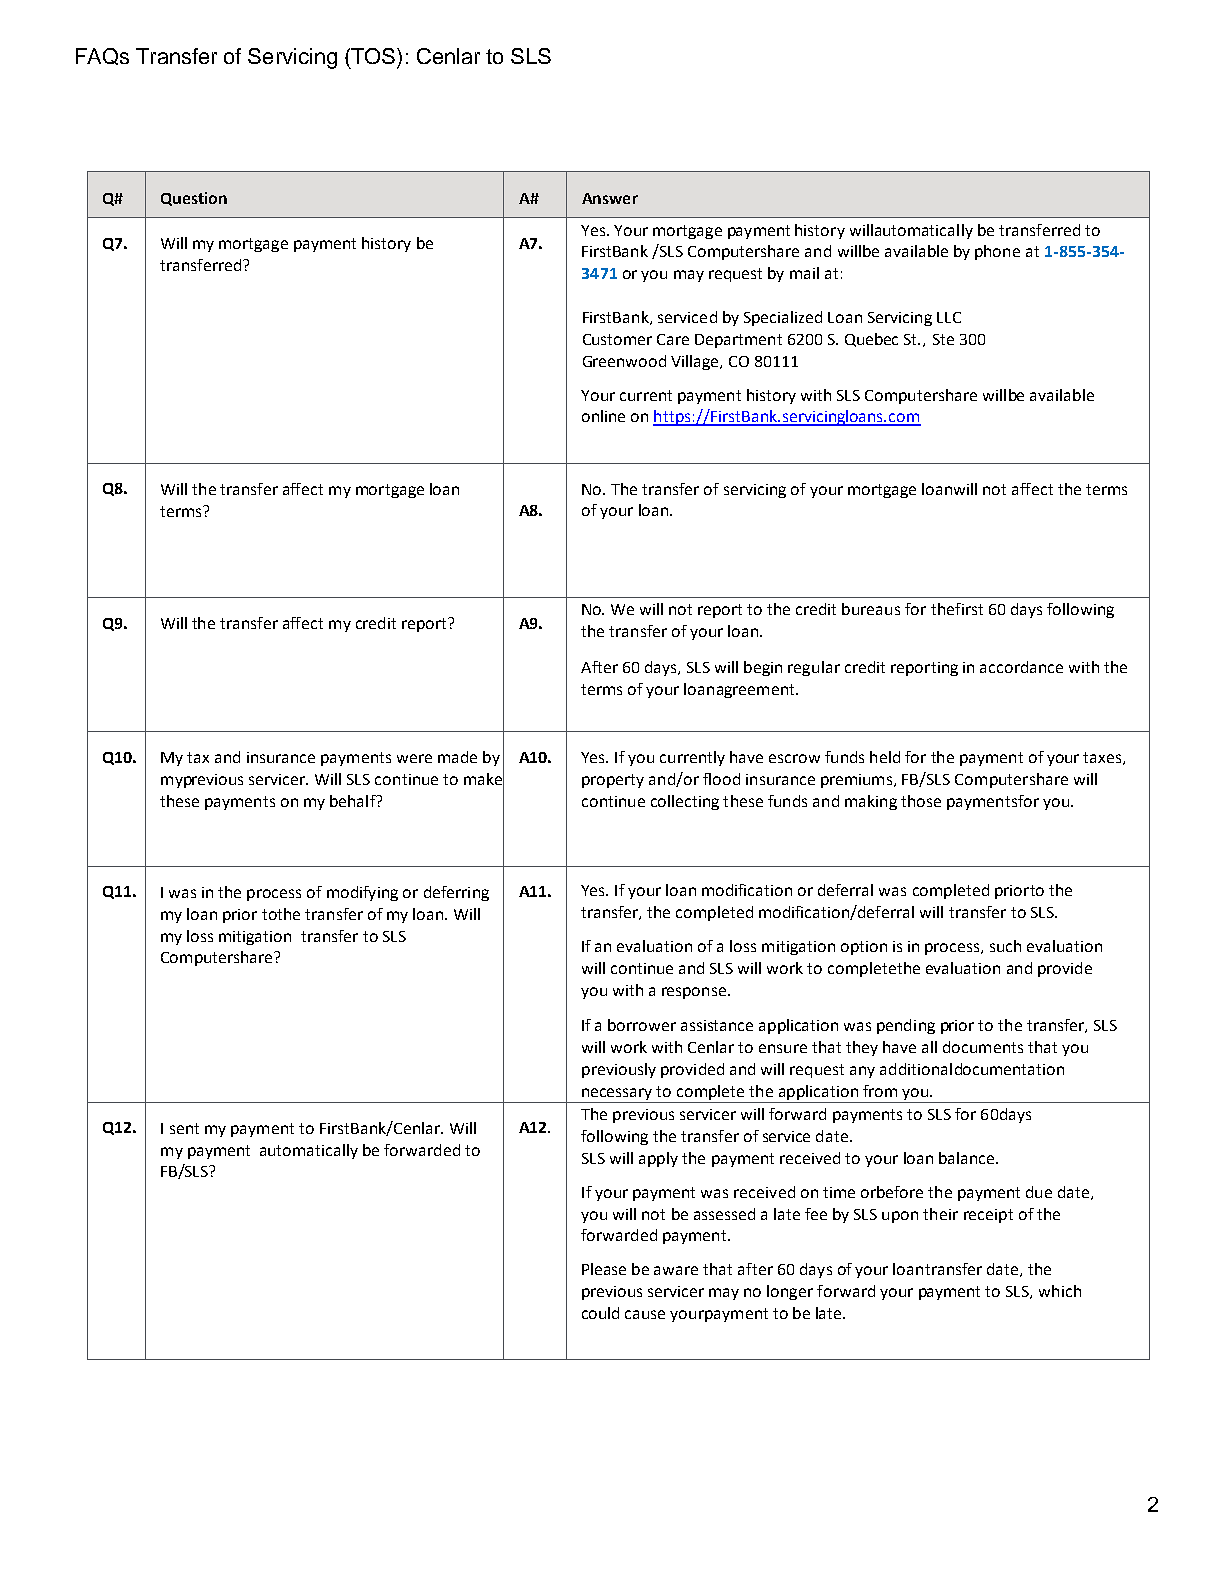  What do you see at coordinates (997, 252) in the screenshot?
I see `phone` at bounding box center [997, 252].
